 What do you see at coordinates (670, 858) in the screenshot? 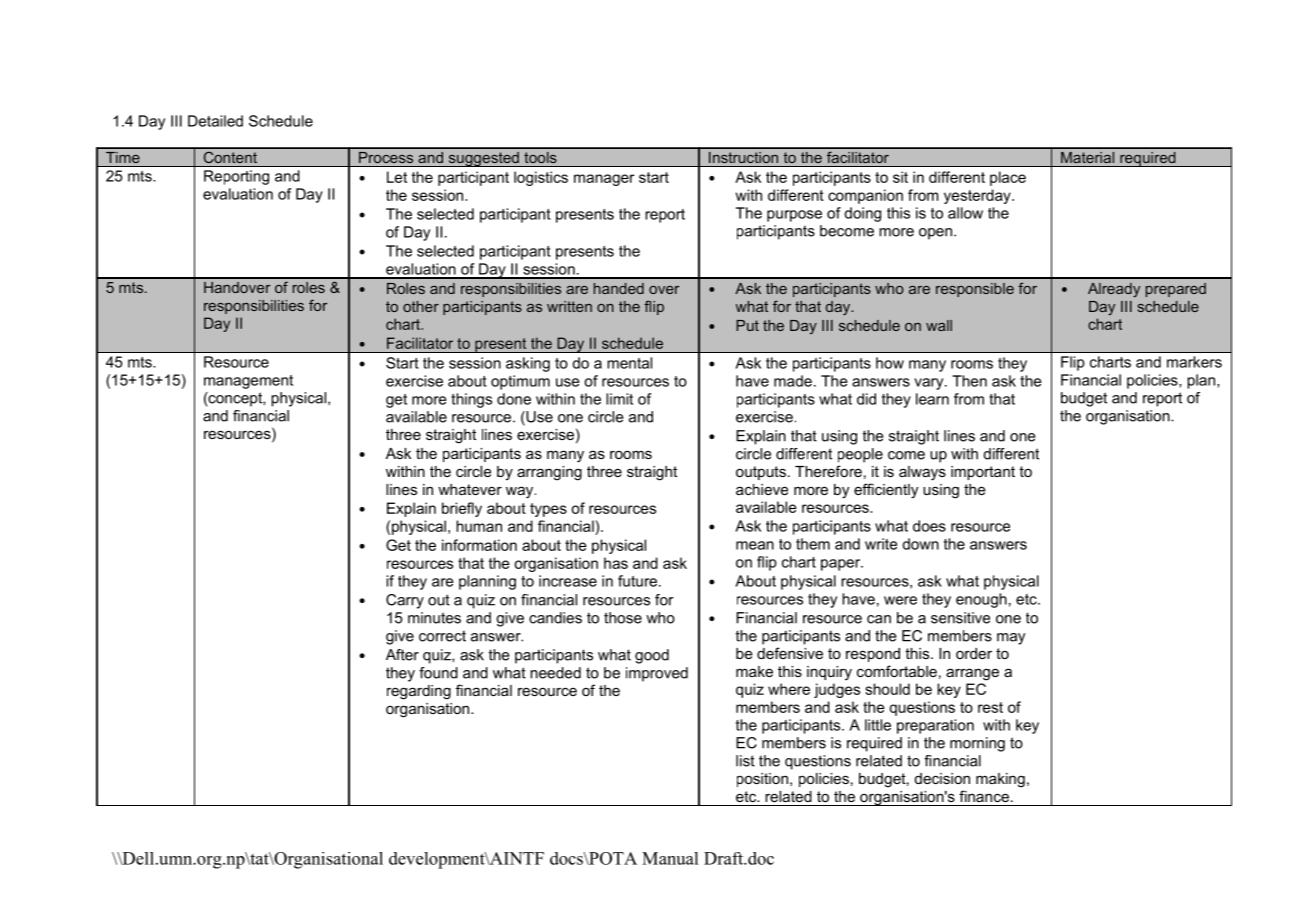
I see `Manual` at bounding box center [670, 858].
